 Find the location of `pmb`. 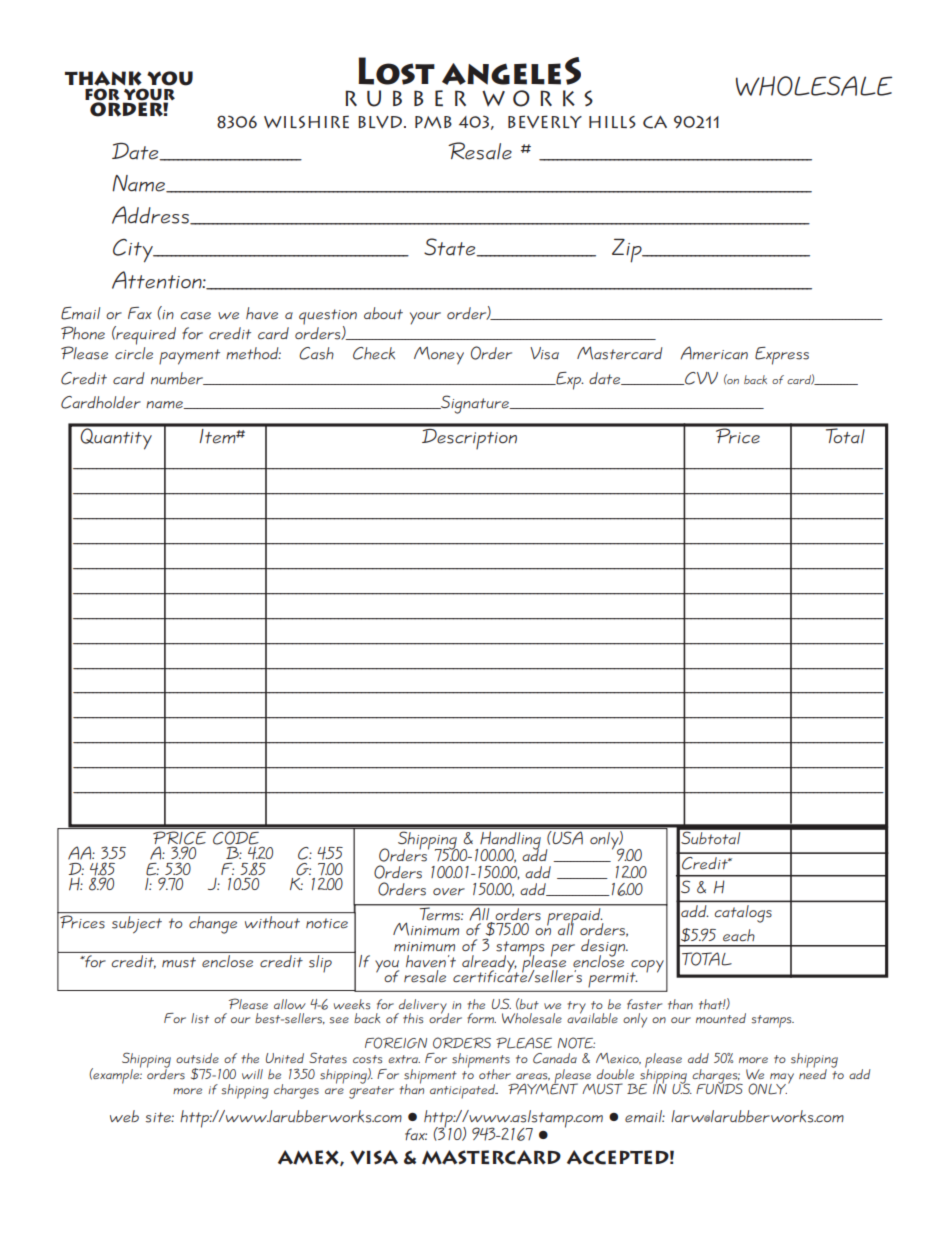

pmb is located at coordinates (433, 122).
